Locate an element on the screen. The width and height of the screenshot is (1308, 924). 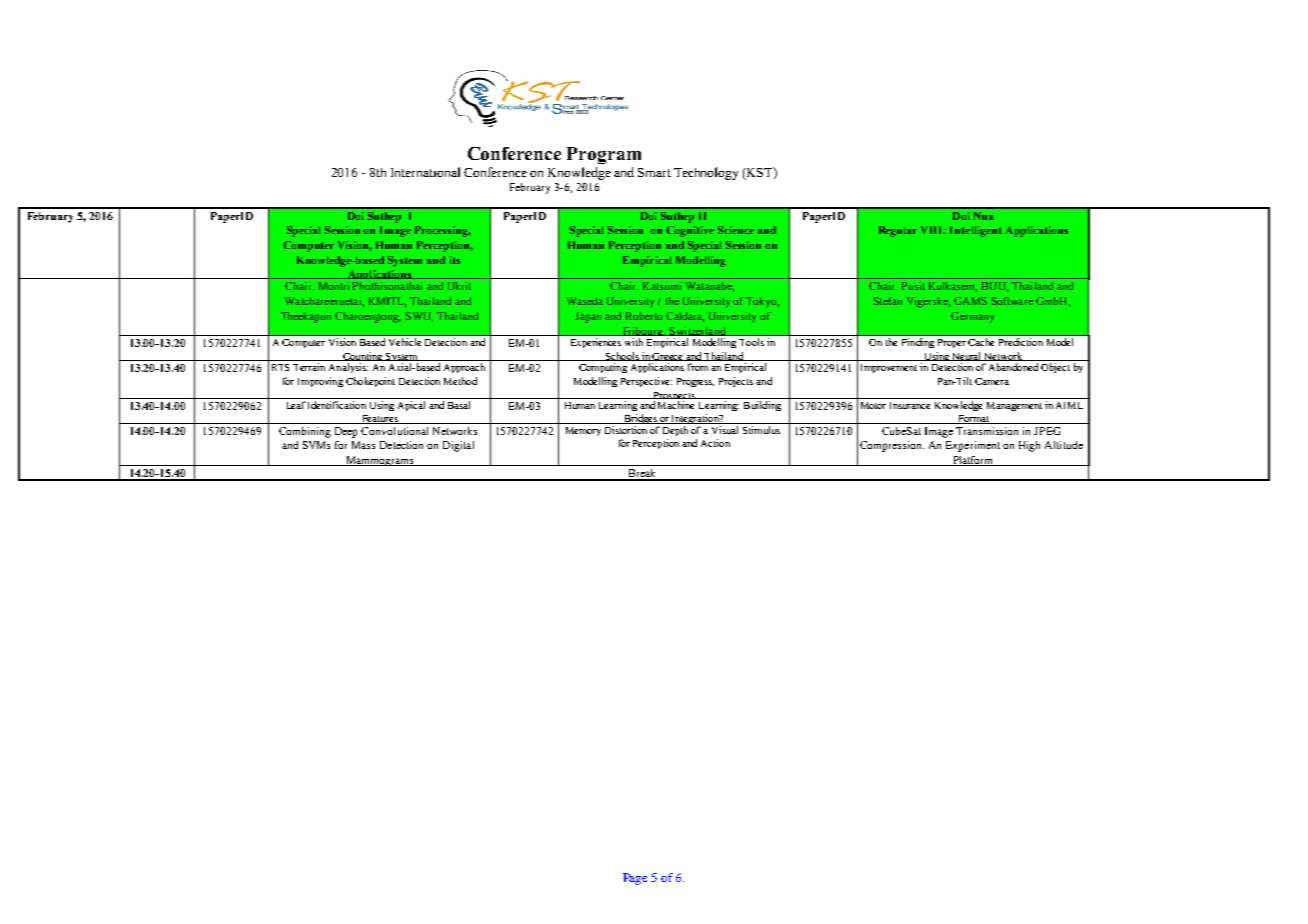
Format is located at coordinates (973, 419).
